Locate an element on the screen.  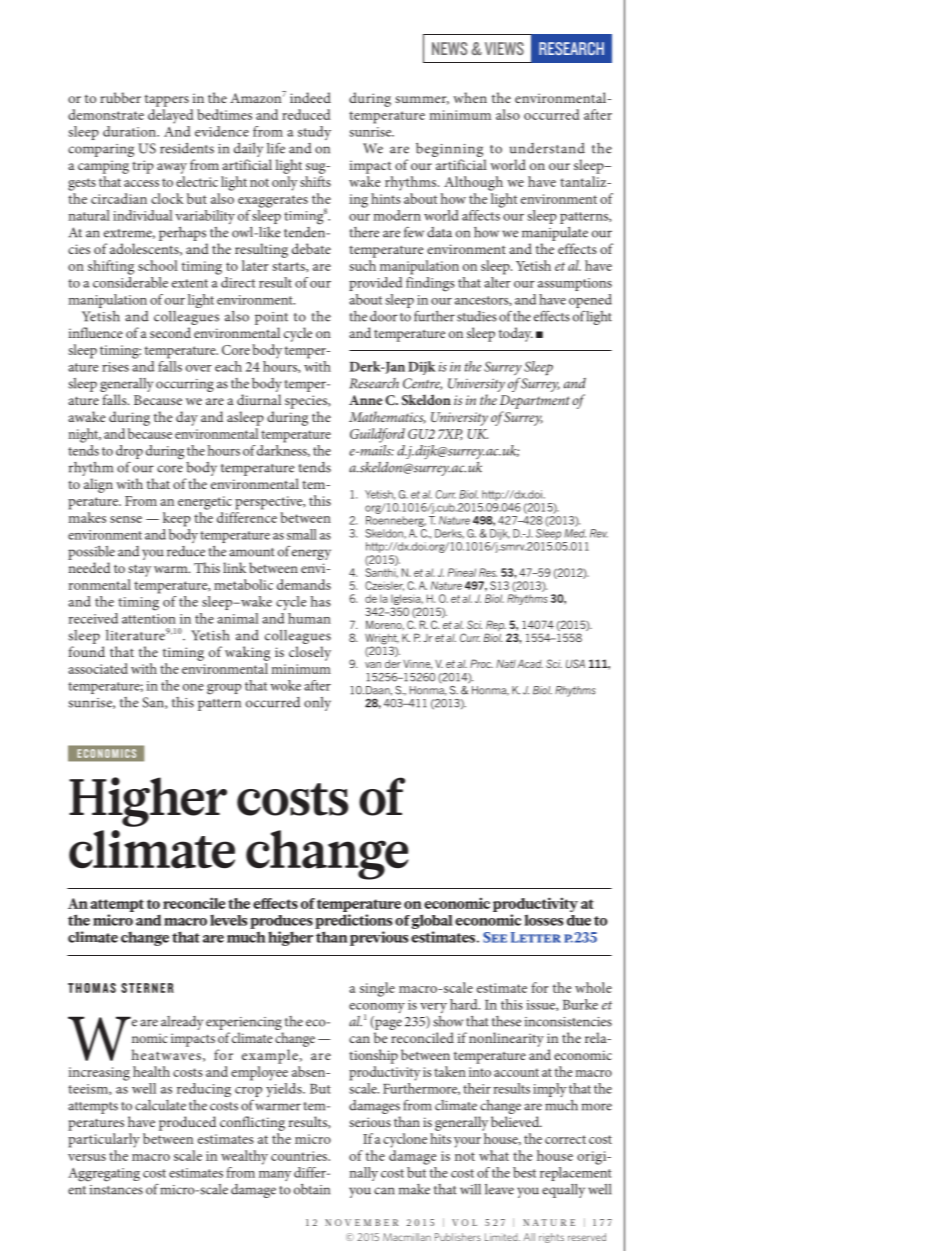
today is located at coordinates (516, 334).
